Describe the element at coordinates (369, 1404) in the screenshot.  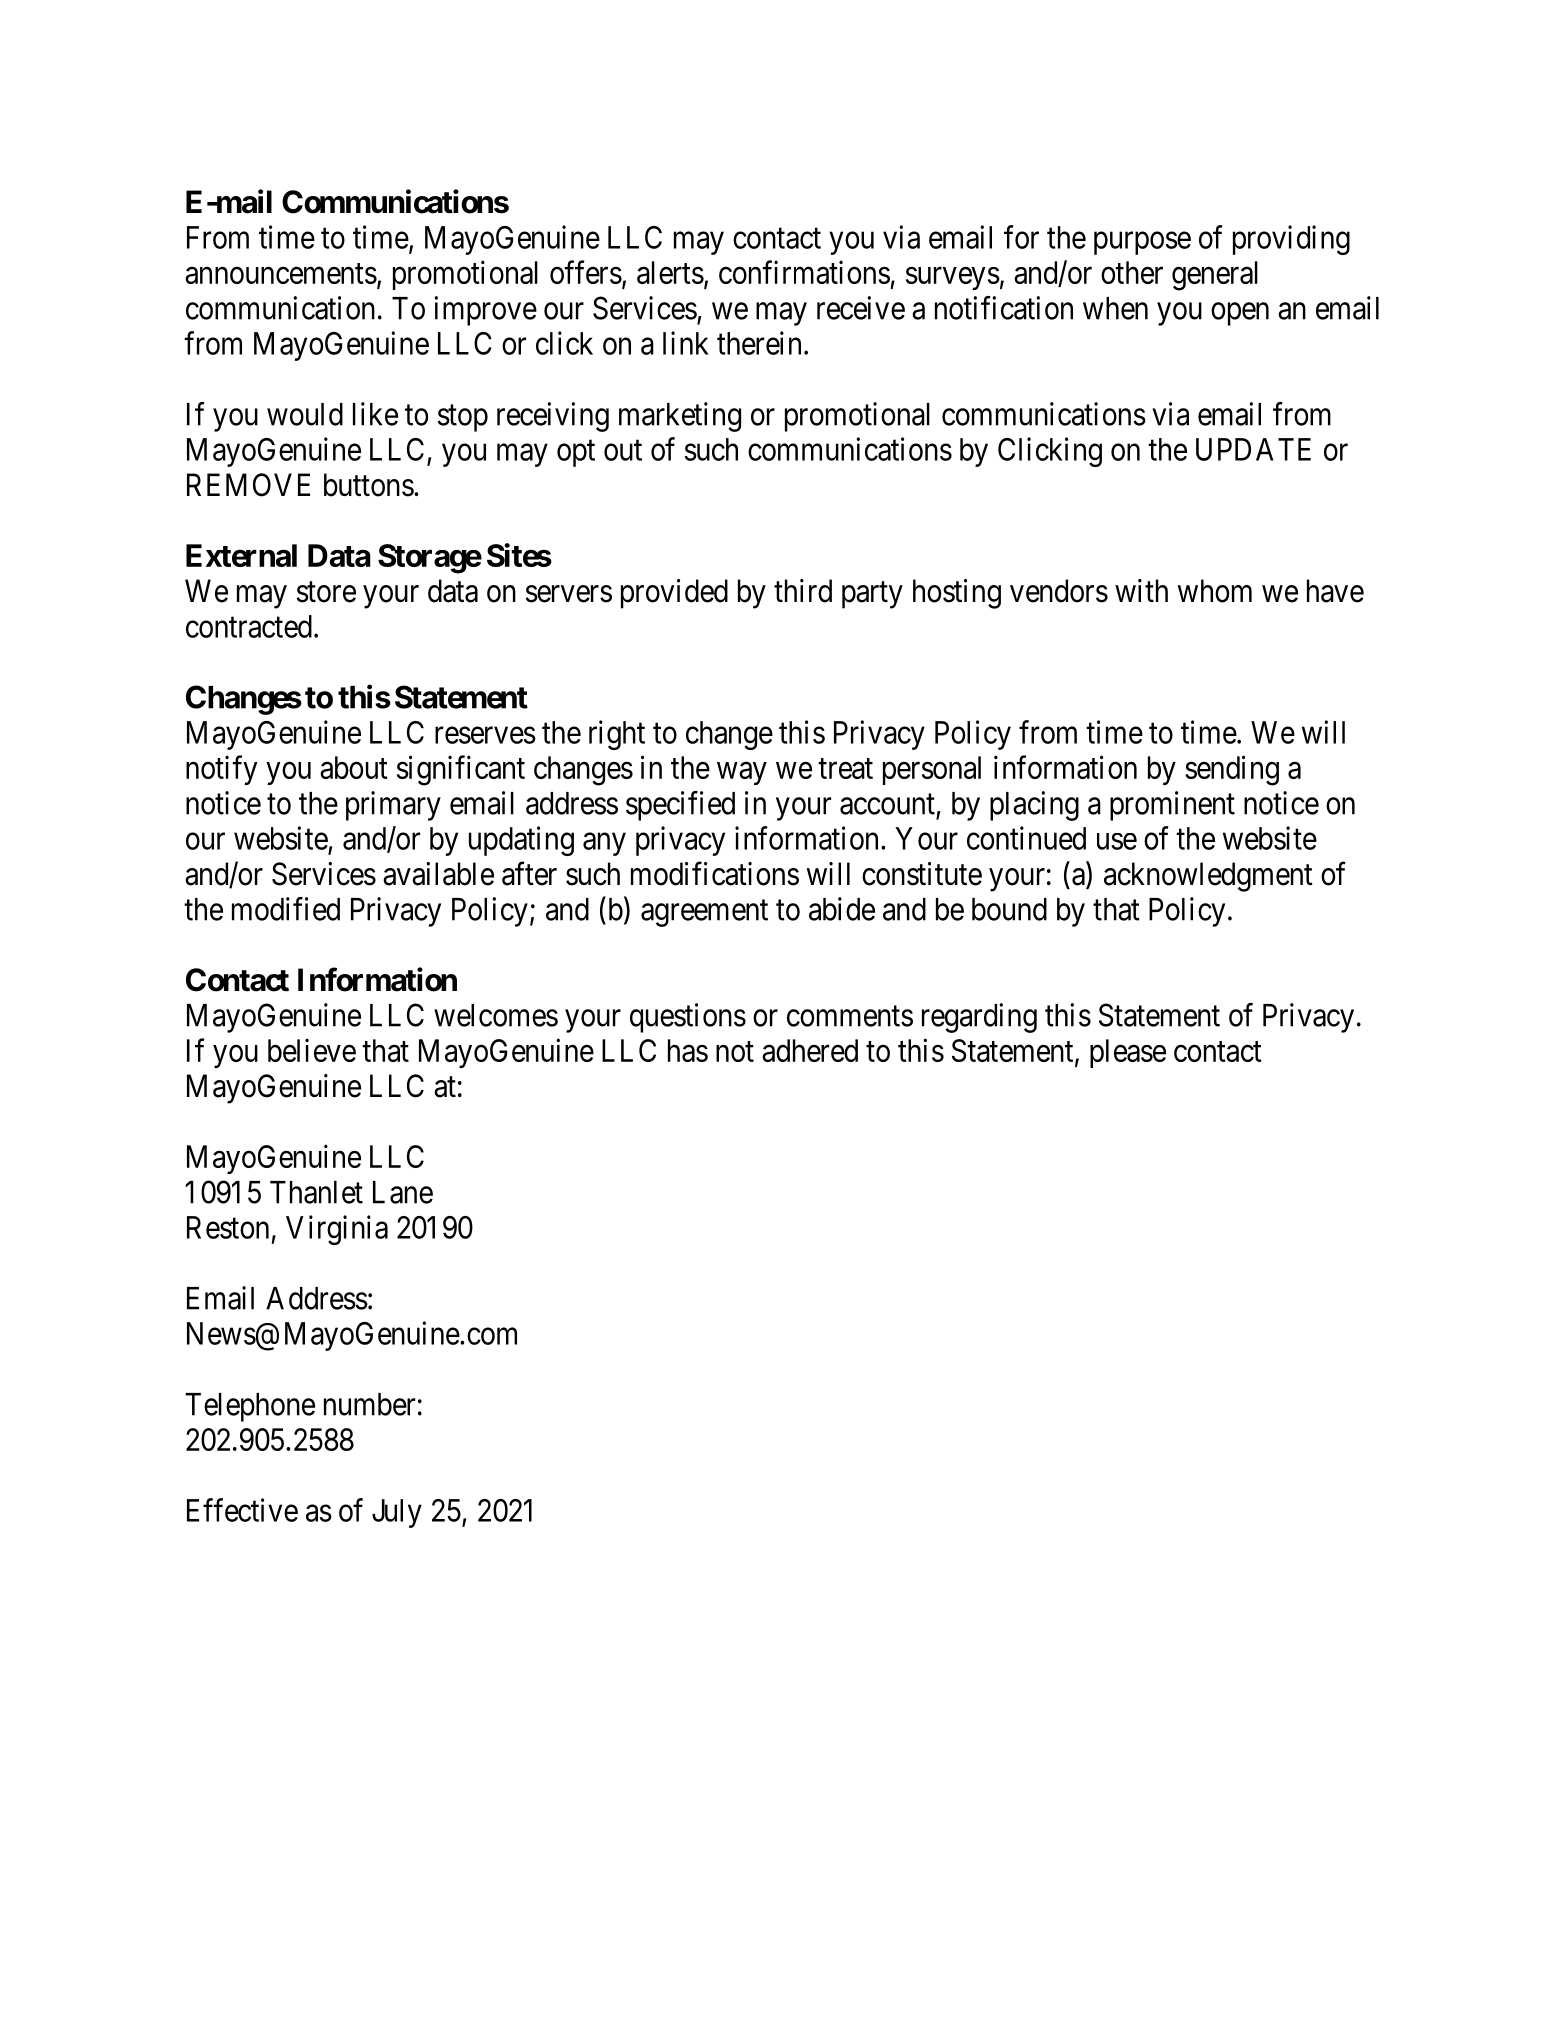
I see `number` at that location.
